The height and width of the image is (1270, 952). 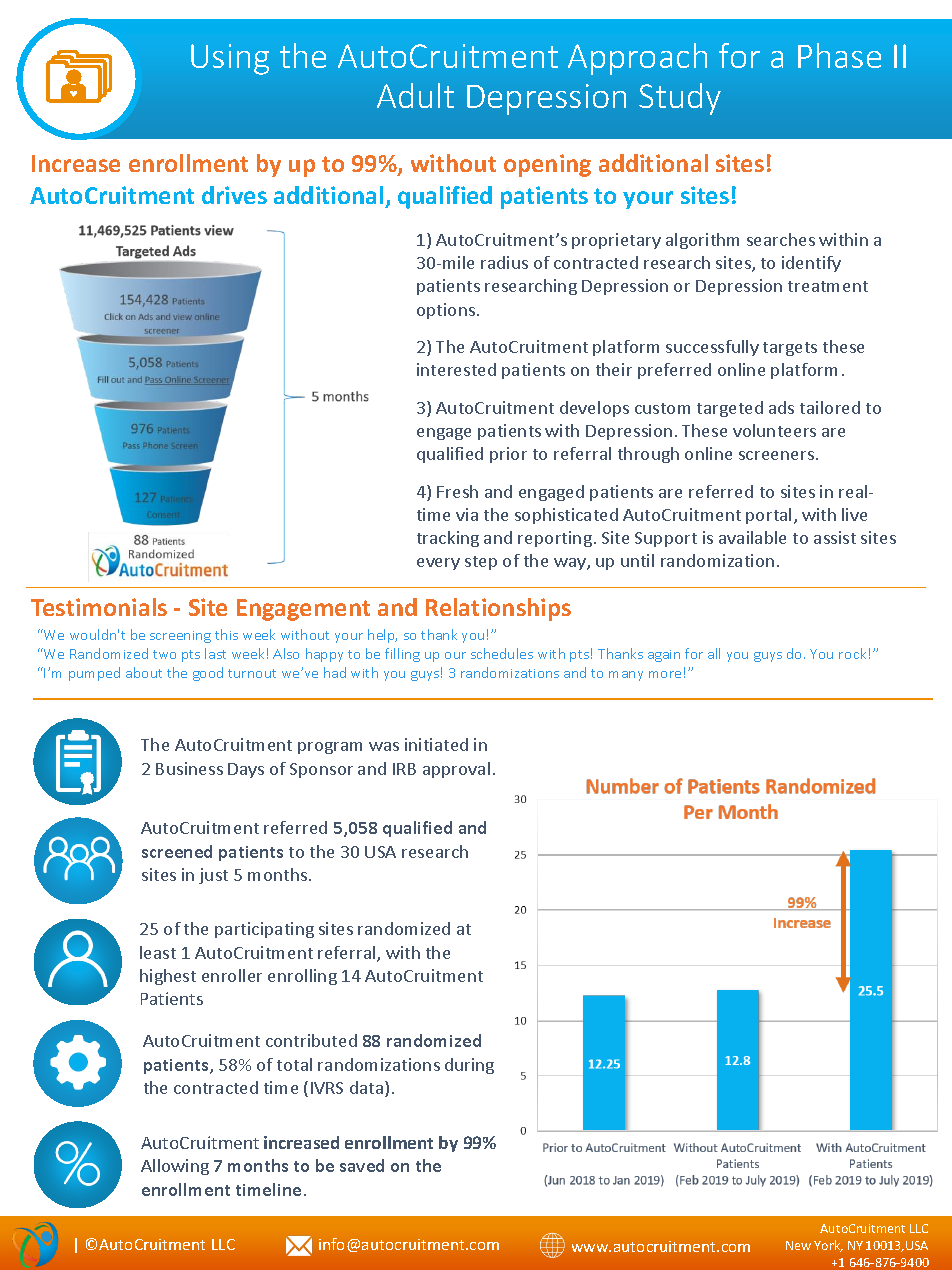 What do you see at coordinates (790, 349) in the image?
I see `targets` at bounding box center [790, 349].
